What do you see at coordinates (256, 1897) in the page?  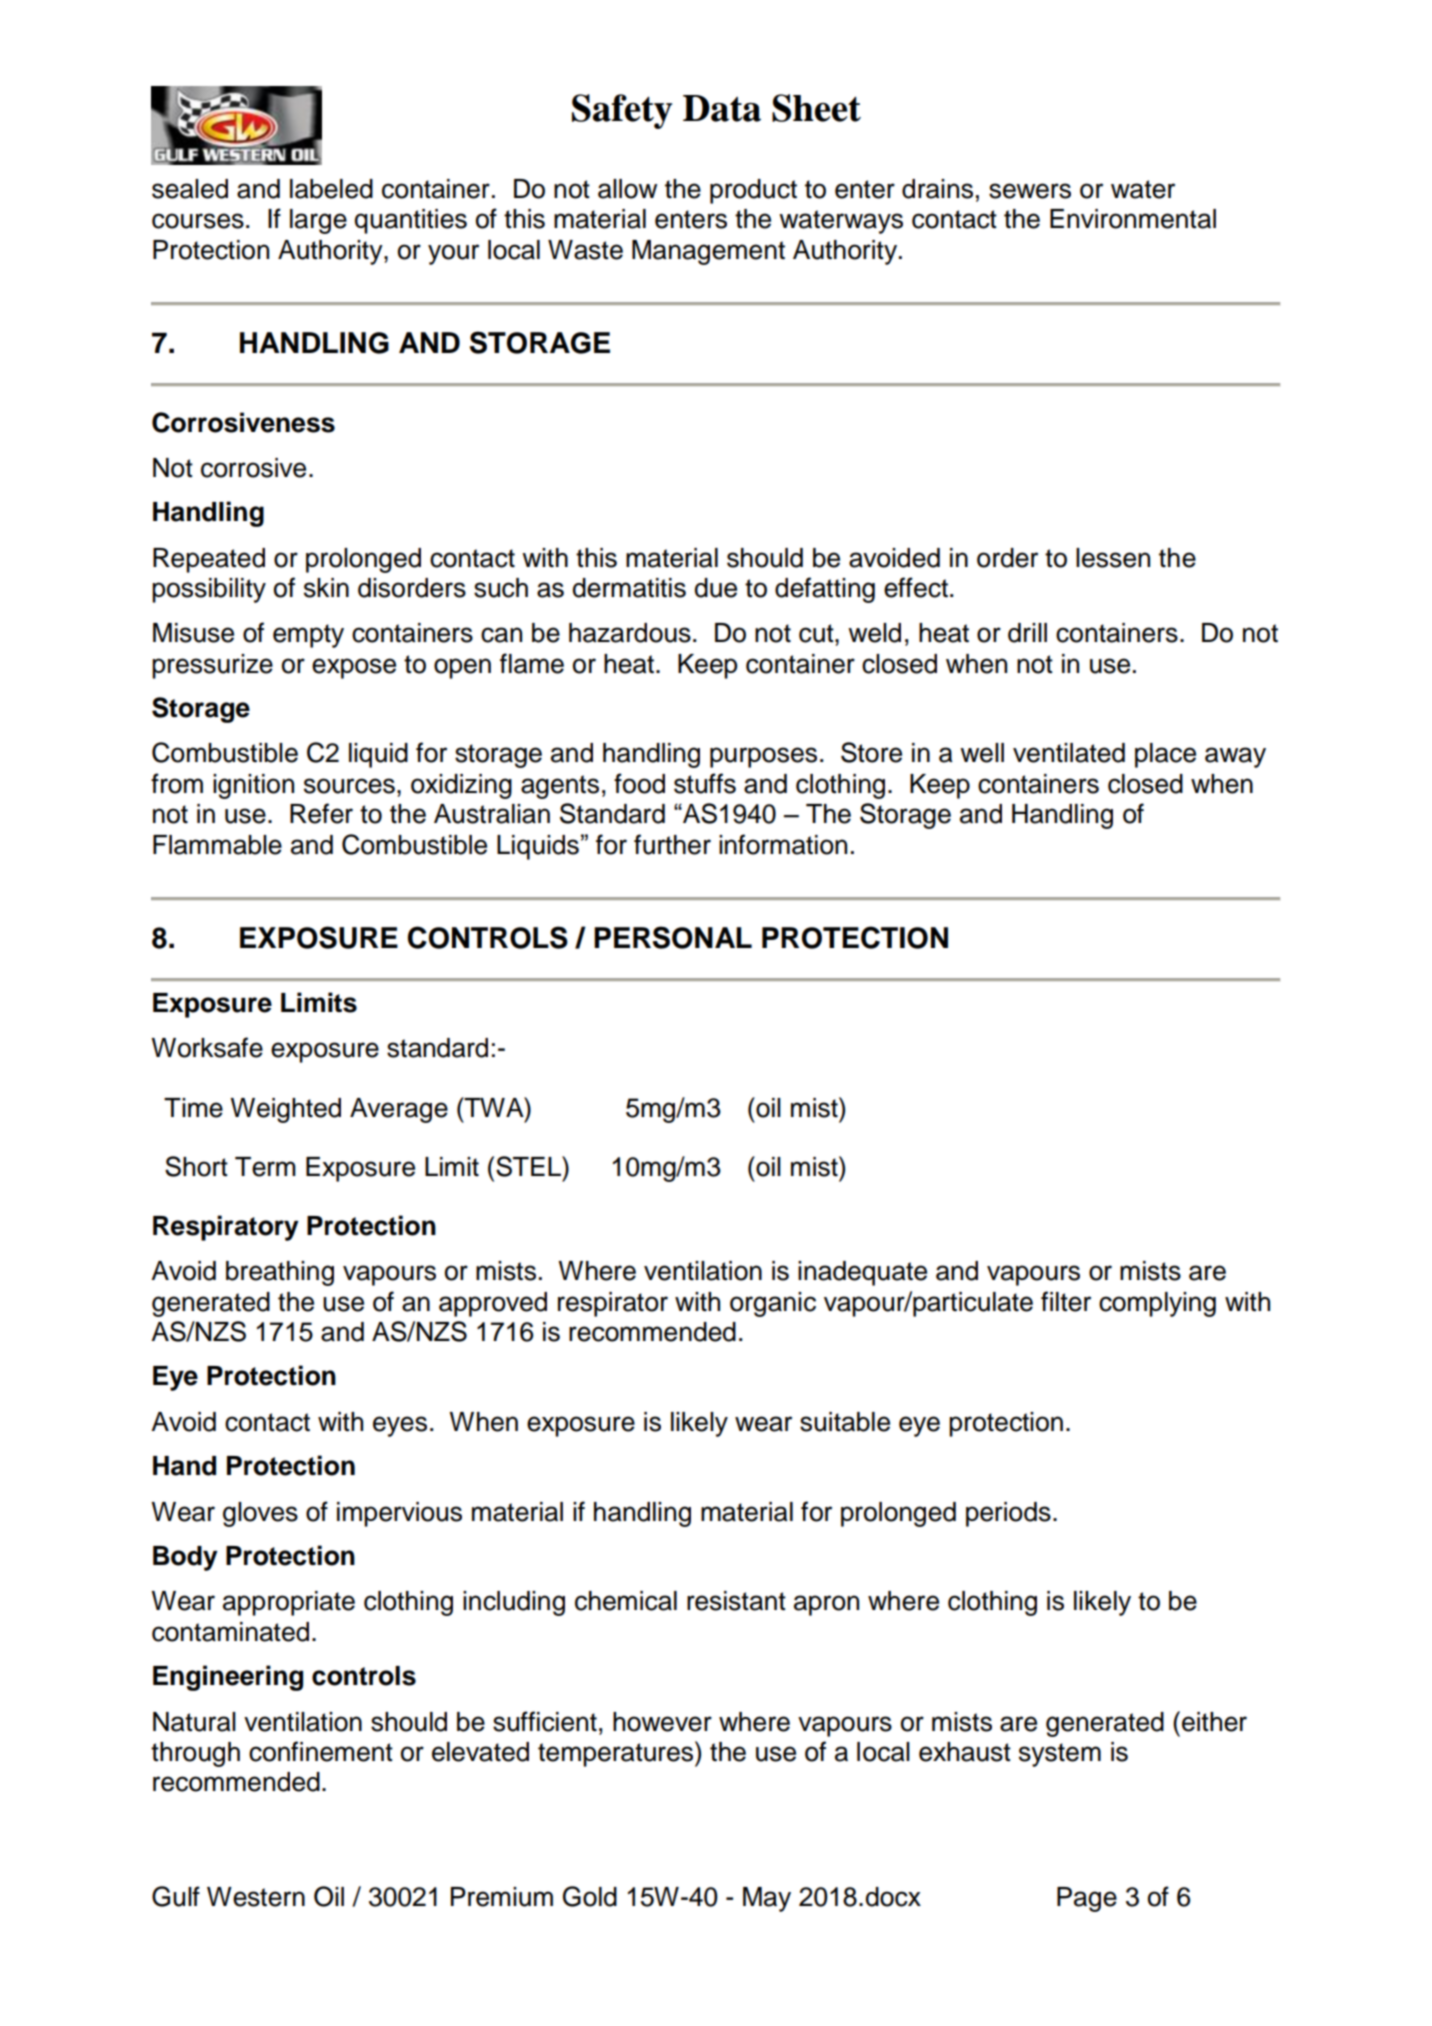 I see `Western` at bounding box center [256, 1897].
